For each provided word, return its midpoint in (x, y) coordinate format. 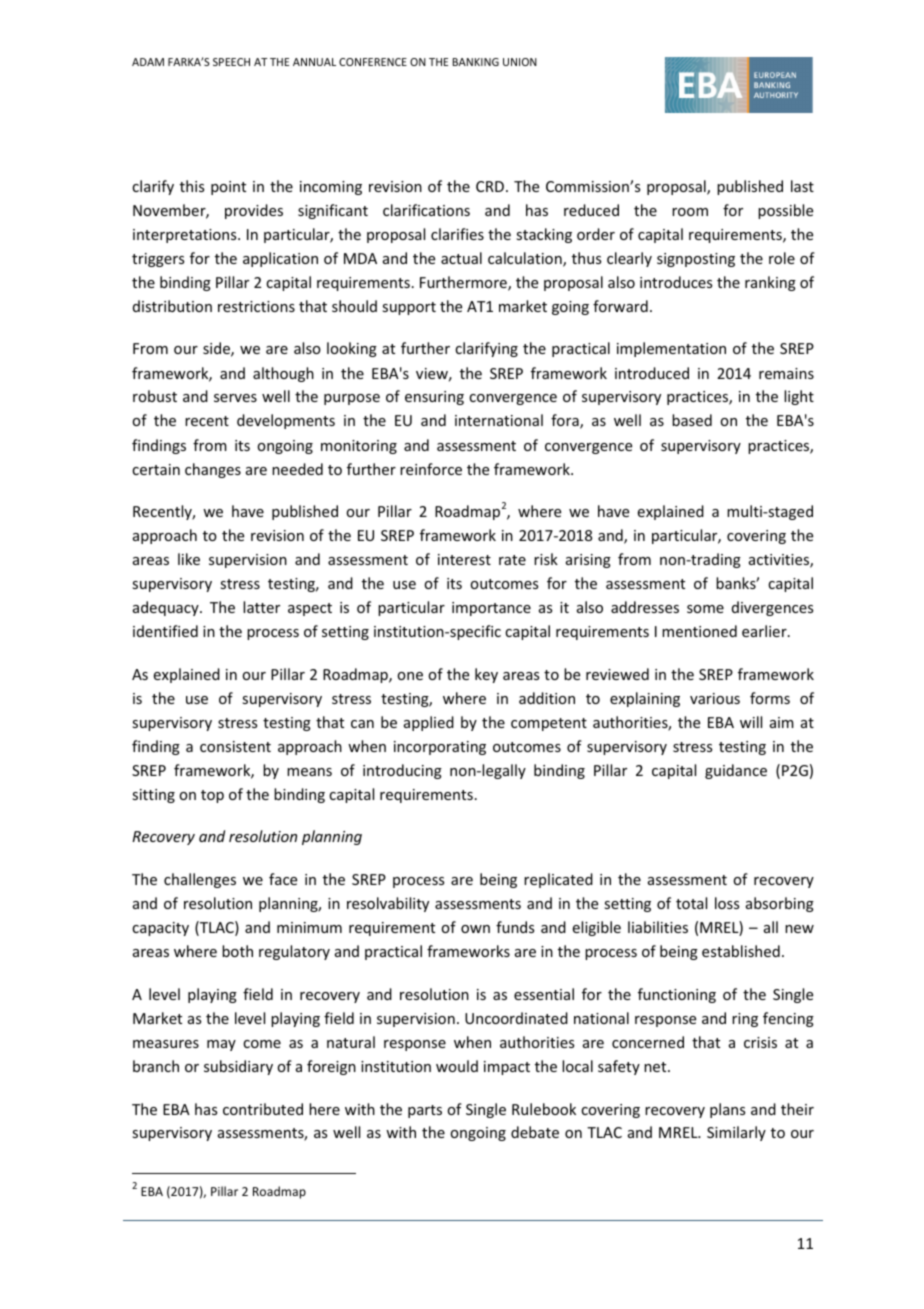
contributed (263, 1109)
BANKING (476, 62)
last (802, 186)
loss (727, 903)
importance (491, 609)
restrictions (256, 306)
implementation (671, 349)
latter (261, 607)
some (705, 609)
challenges (200, 880)
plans (727, 1110)
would (457, 1066)
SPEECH (231, 62)
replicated (558, 880)
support (409, 308)
